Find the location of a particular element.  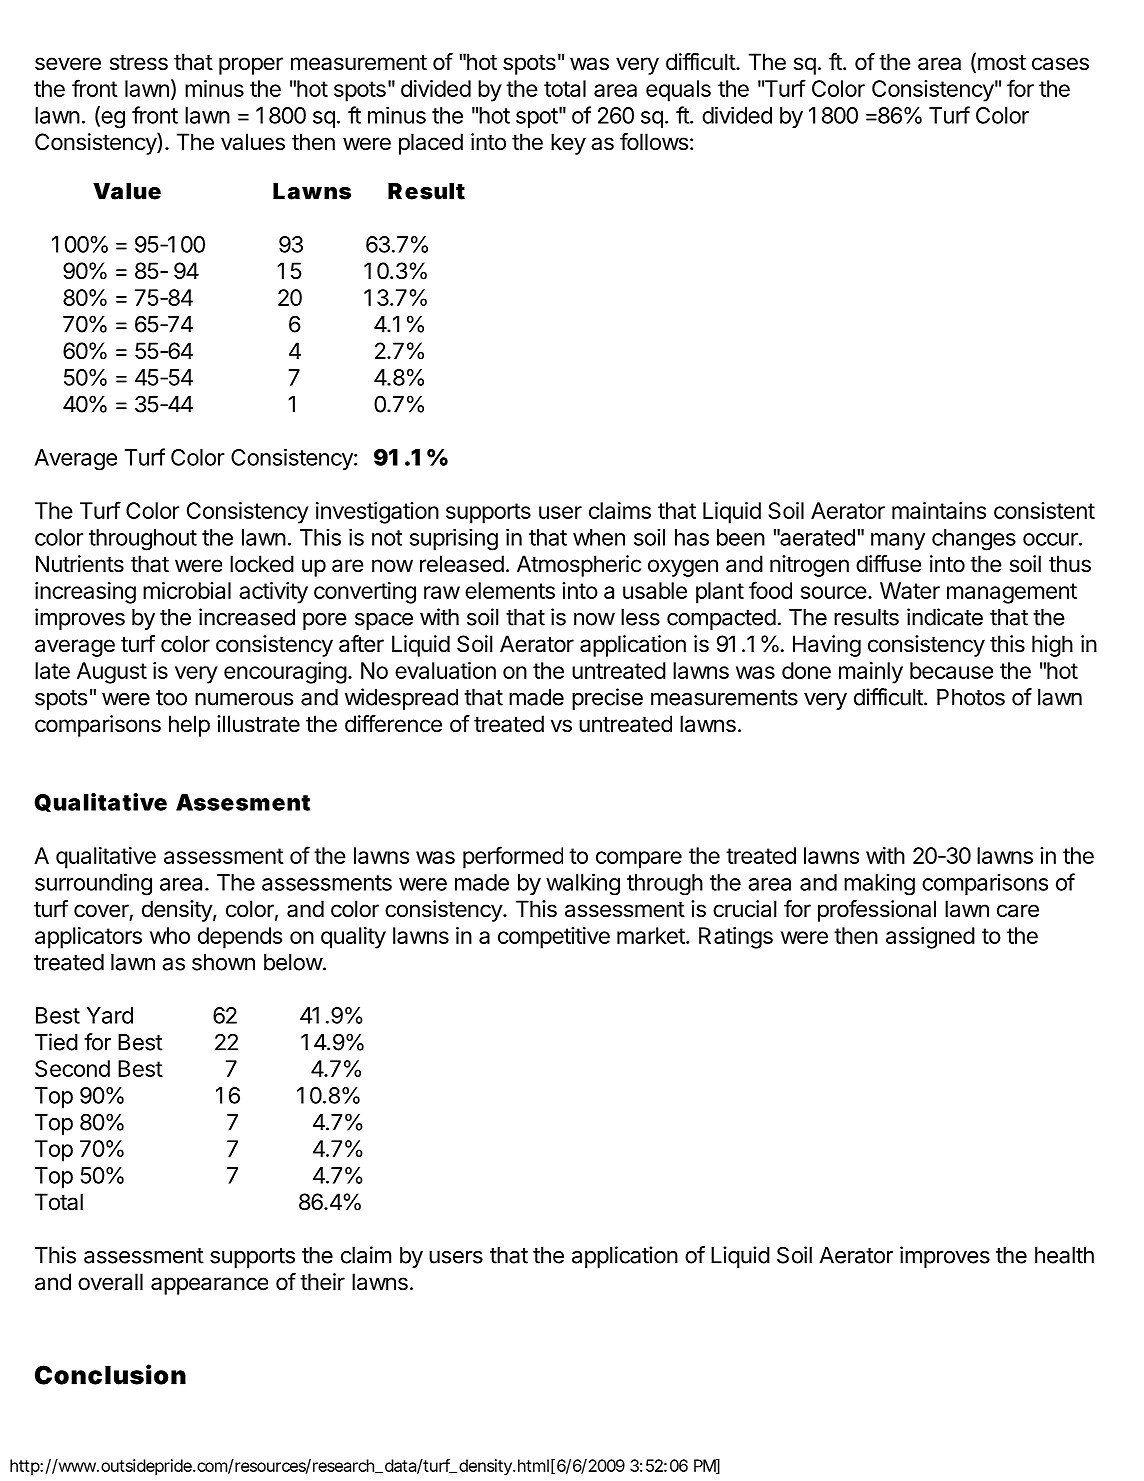

stress is located at coordinates (139, 63).
